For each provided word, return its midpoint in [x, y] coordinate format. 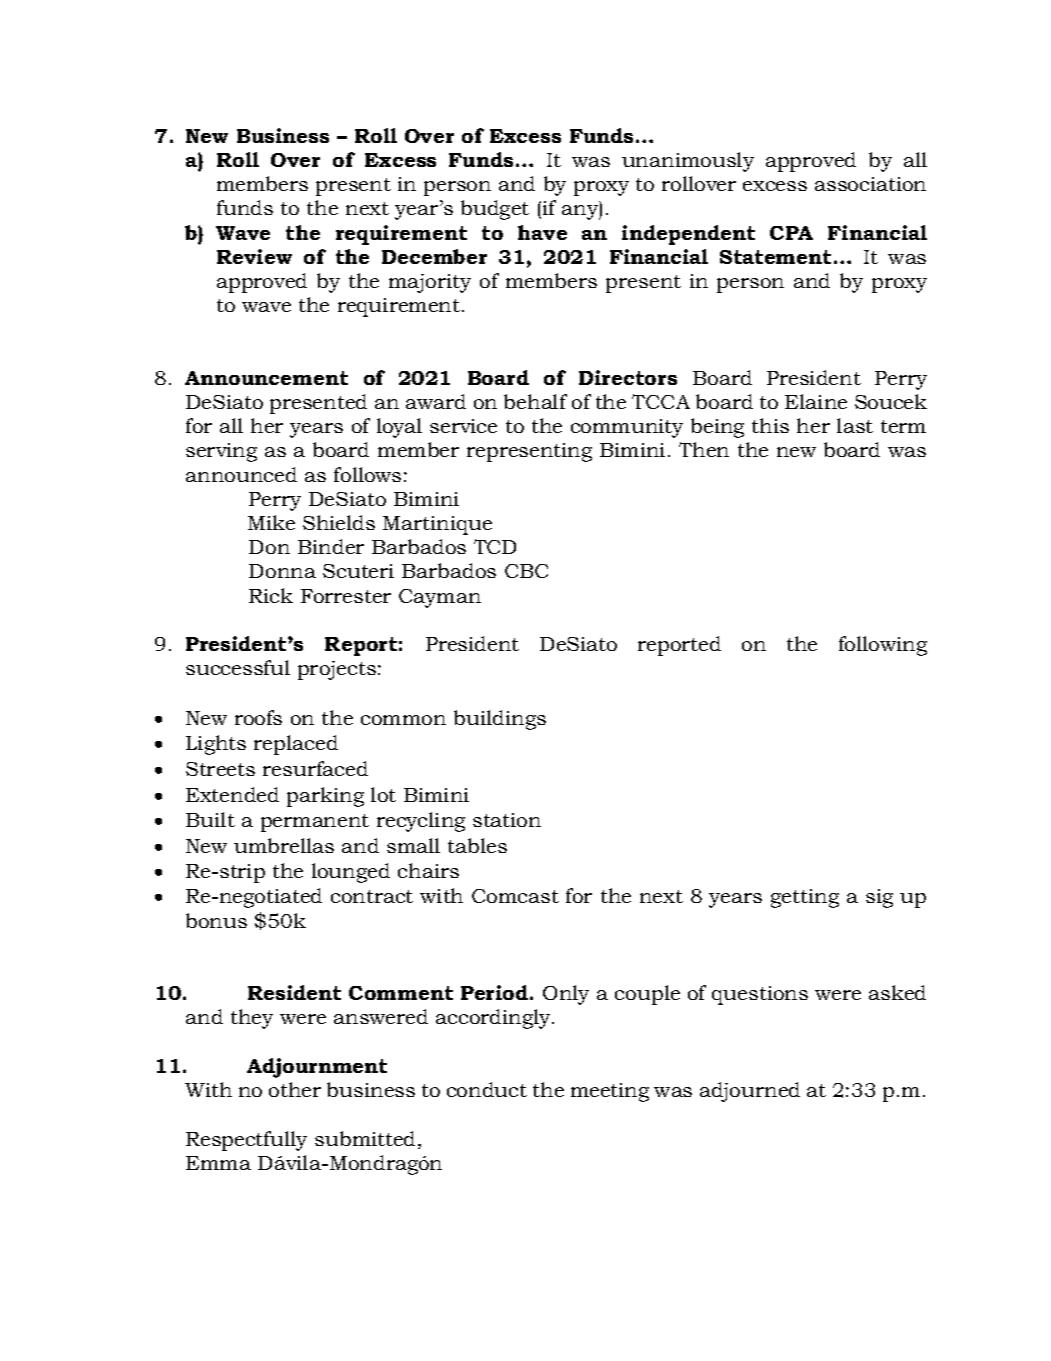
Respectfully [246, 1141]
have [542, 232]
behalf [535, 401]
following [883, 646]
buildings [500, 720]
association [870, 184]
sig [879, 898]
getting [805, 898]
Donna [282, 571]
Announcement [266, 378]
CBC [526, 571]
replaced [296, 745]
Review [254, 256]
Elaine [816, 401]
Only [566, 995]
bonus [216, 920]
